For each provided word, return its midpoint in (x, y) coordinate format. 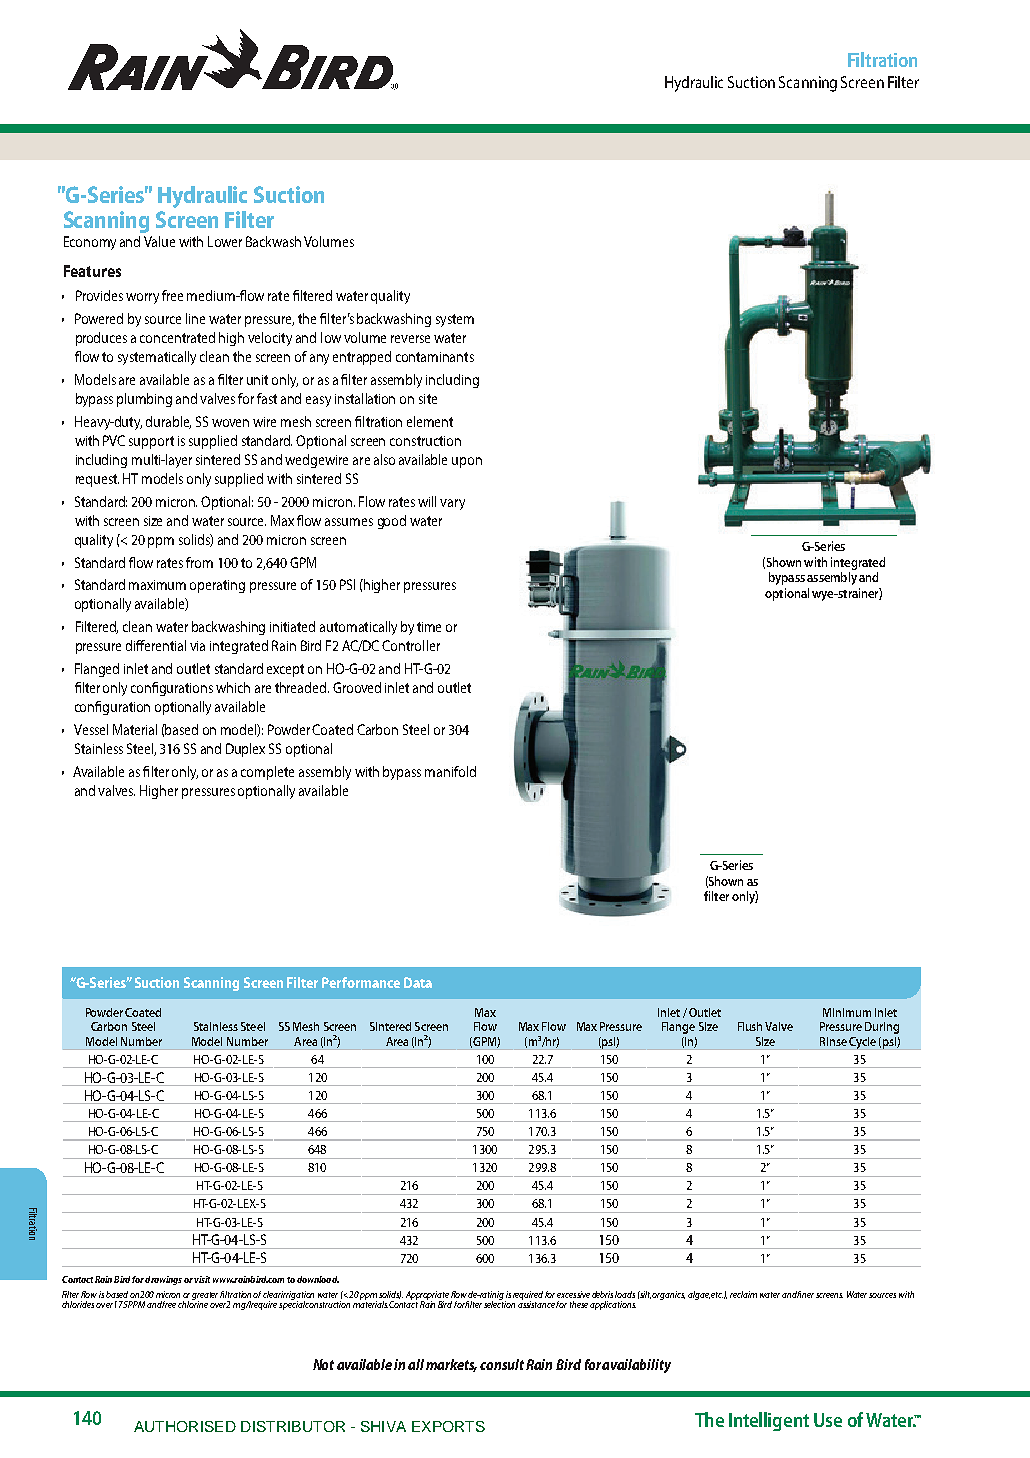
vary (452, 504)
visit (202, 1279)
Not (323, 1364)
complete (267, 773)
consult (502, 1364)
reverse (410, 339)
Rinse (833, 1041)
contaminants (435, 357)
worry (142, 298)
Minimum (847, 1012)
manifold (450, 771)
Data (418, 982)
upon (467, 462)
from (199, 562)
